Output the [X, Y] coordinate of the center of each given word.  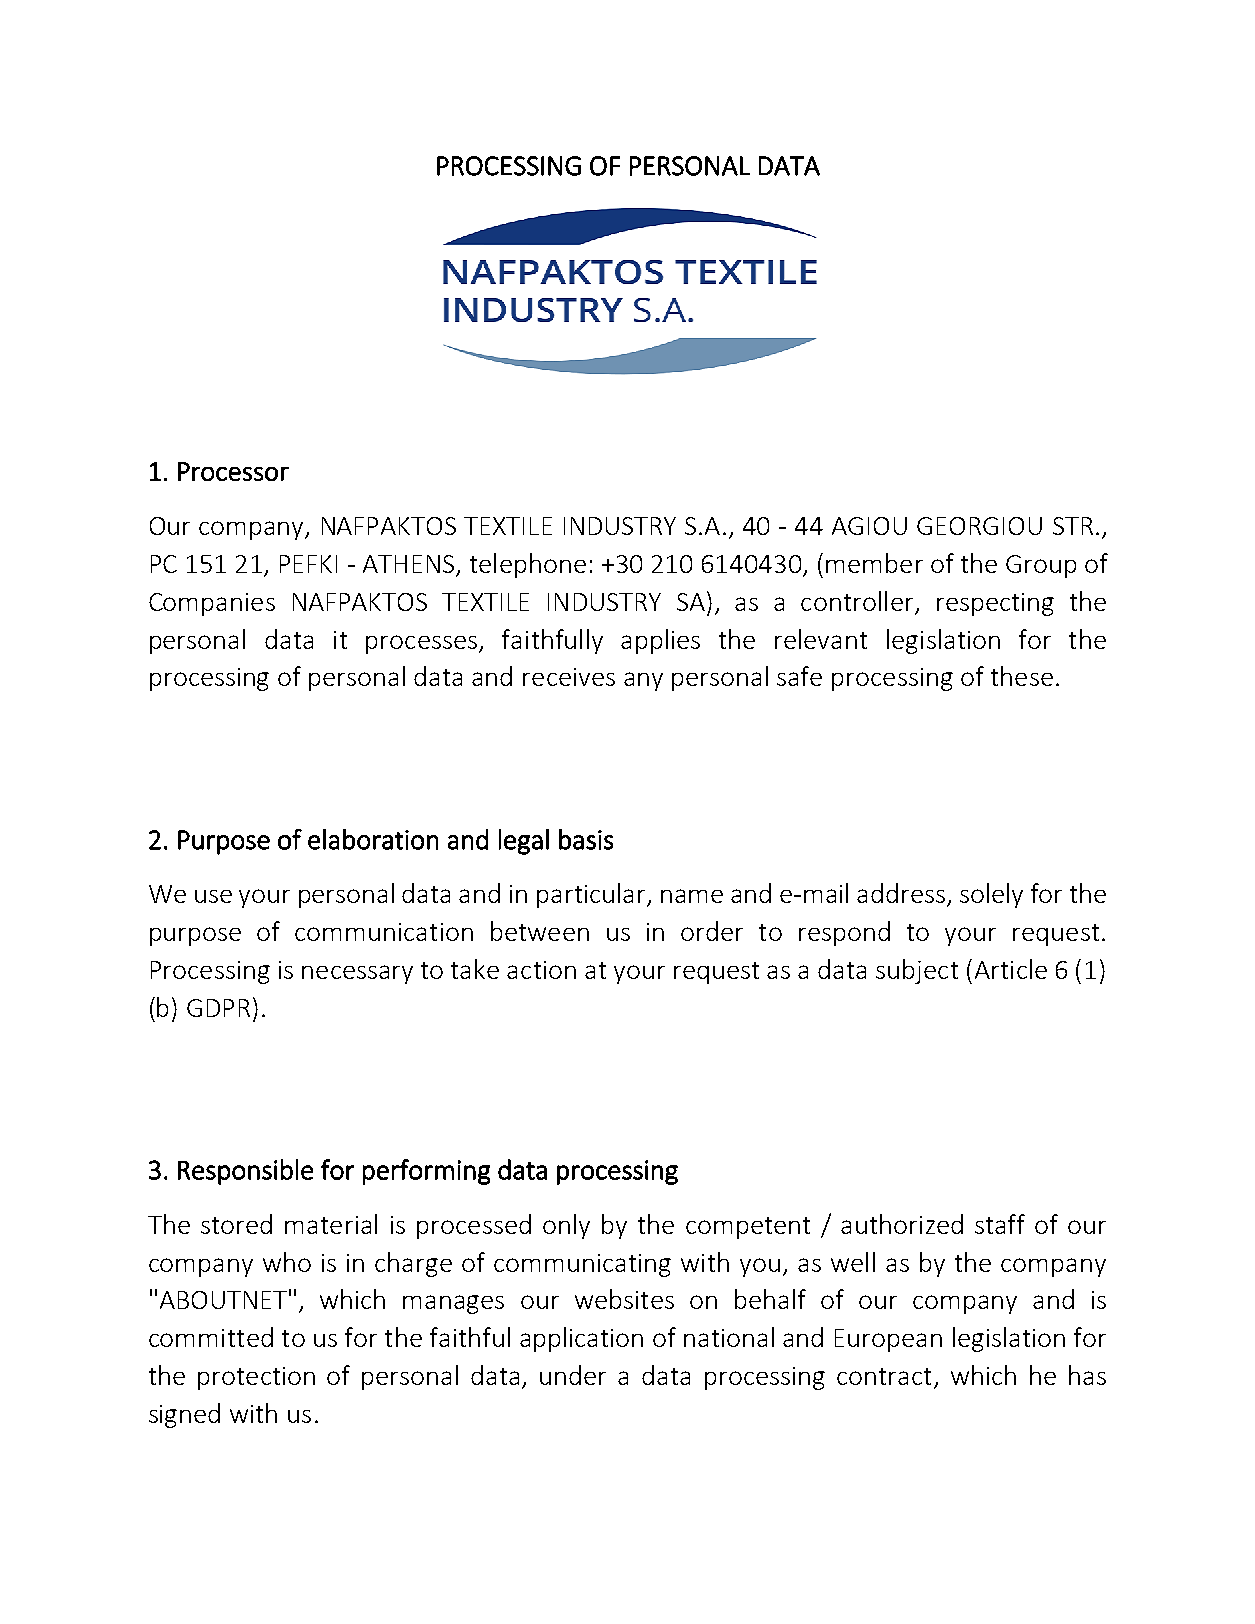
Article [1011, 969]
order [712, 931]
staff [1000, 1224]
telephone [528, 565]
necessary [357, 974]
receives [569, 677]
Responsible [245, 1172]
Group [1041, 566]
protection [256, 1378]
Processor [233, 471]
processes [423, 644]
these [1022, 676]
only [566, 1226]
